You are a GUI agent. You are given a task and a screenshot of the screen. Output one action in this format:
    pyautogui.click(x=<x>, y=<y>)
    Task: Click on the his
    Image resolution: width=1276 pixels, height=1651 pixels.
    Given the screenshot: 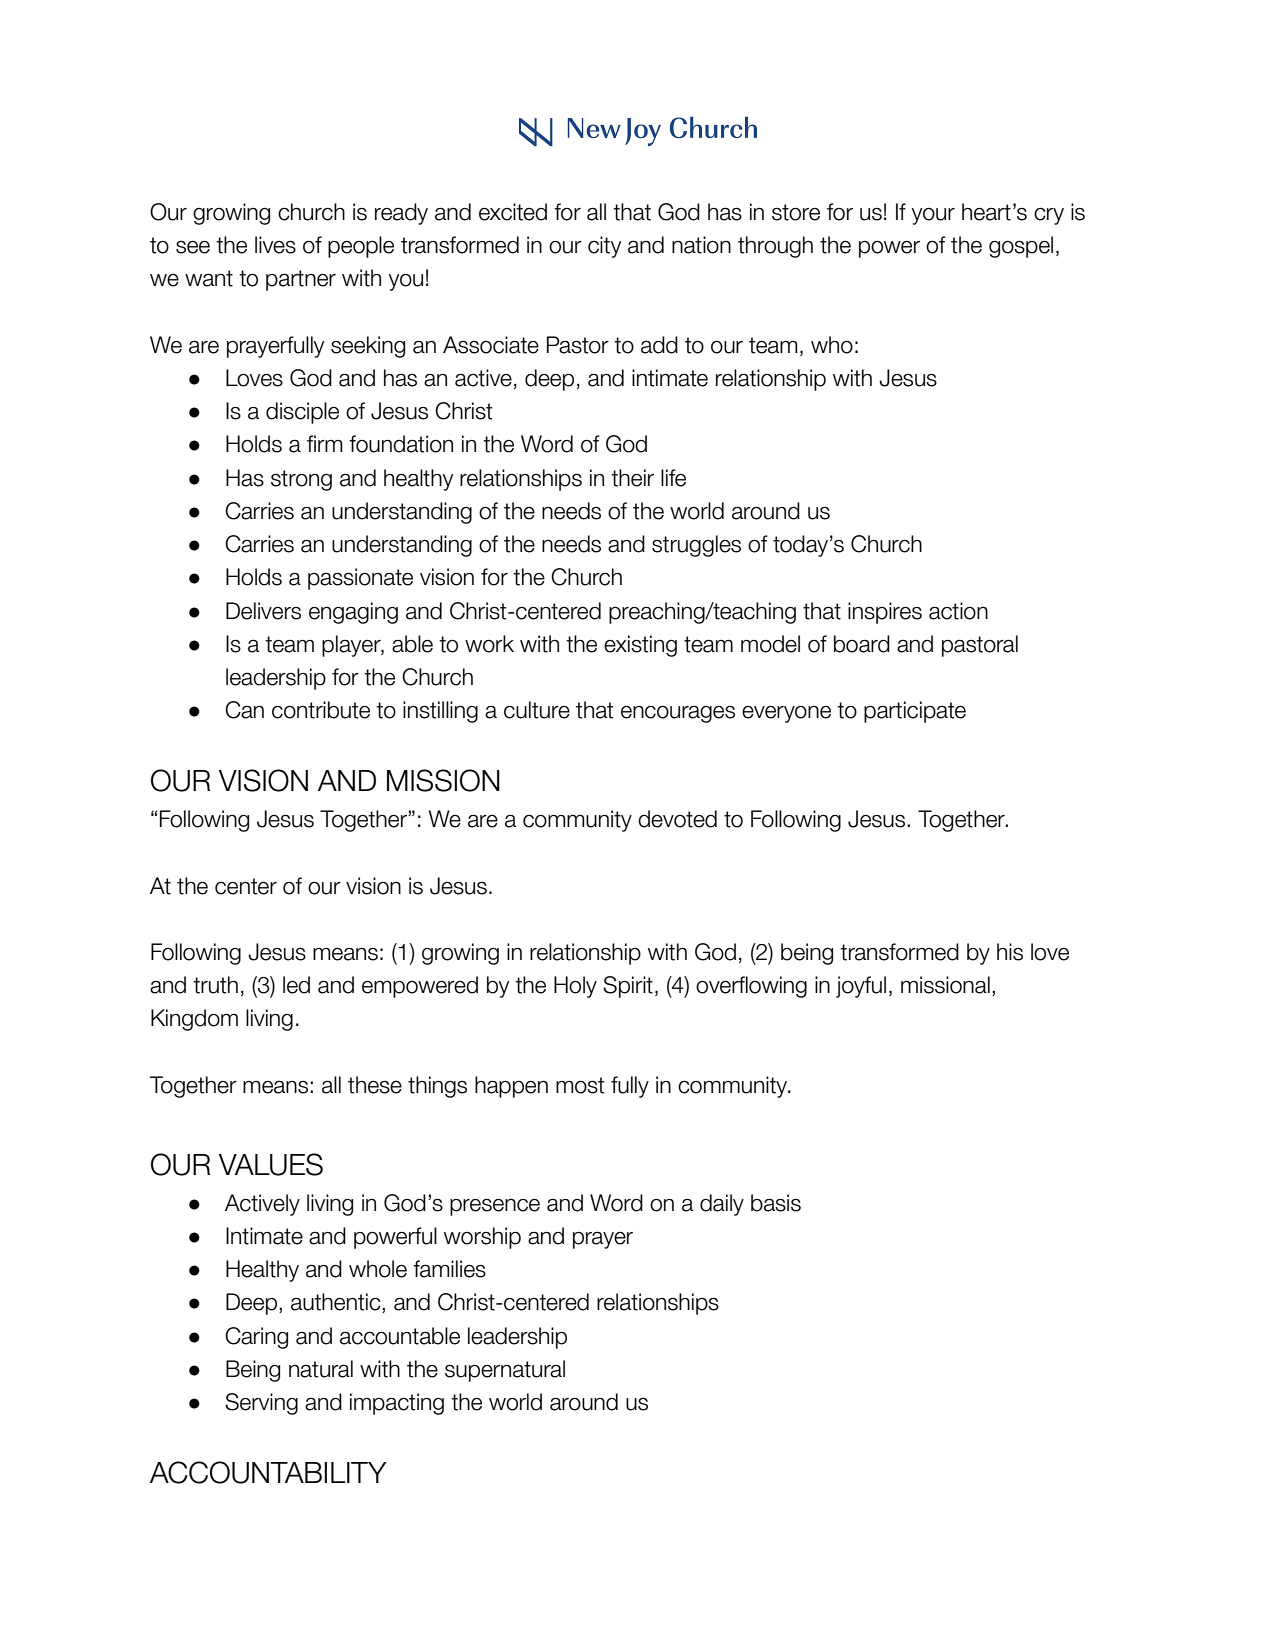 What is the action you would take?
    pyautogui.click(x=1010, y=952)
